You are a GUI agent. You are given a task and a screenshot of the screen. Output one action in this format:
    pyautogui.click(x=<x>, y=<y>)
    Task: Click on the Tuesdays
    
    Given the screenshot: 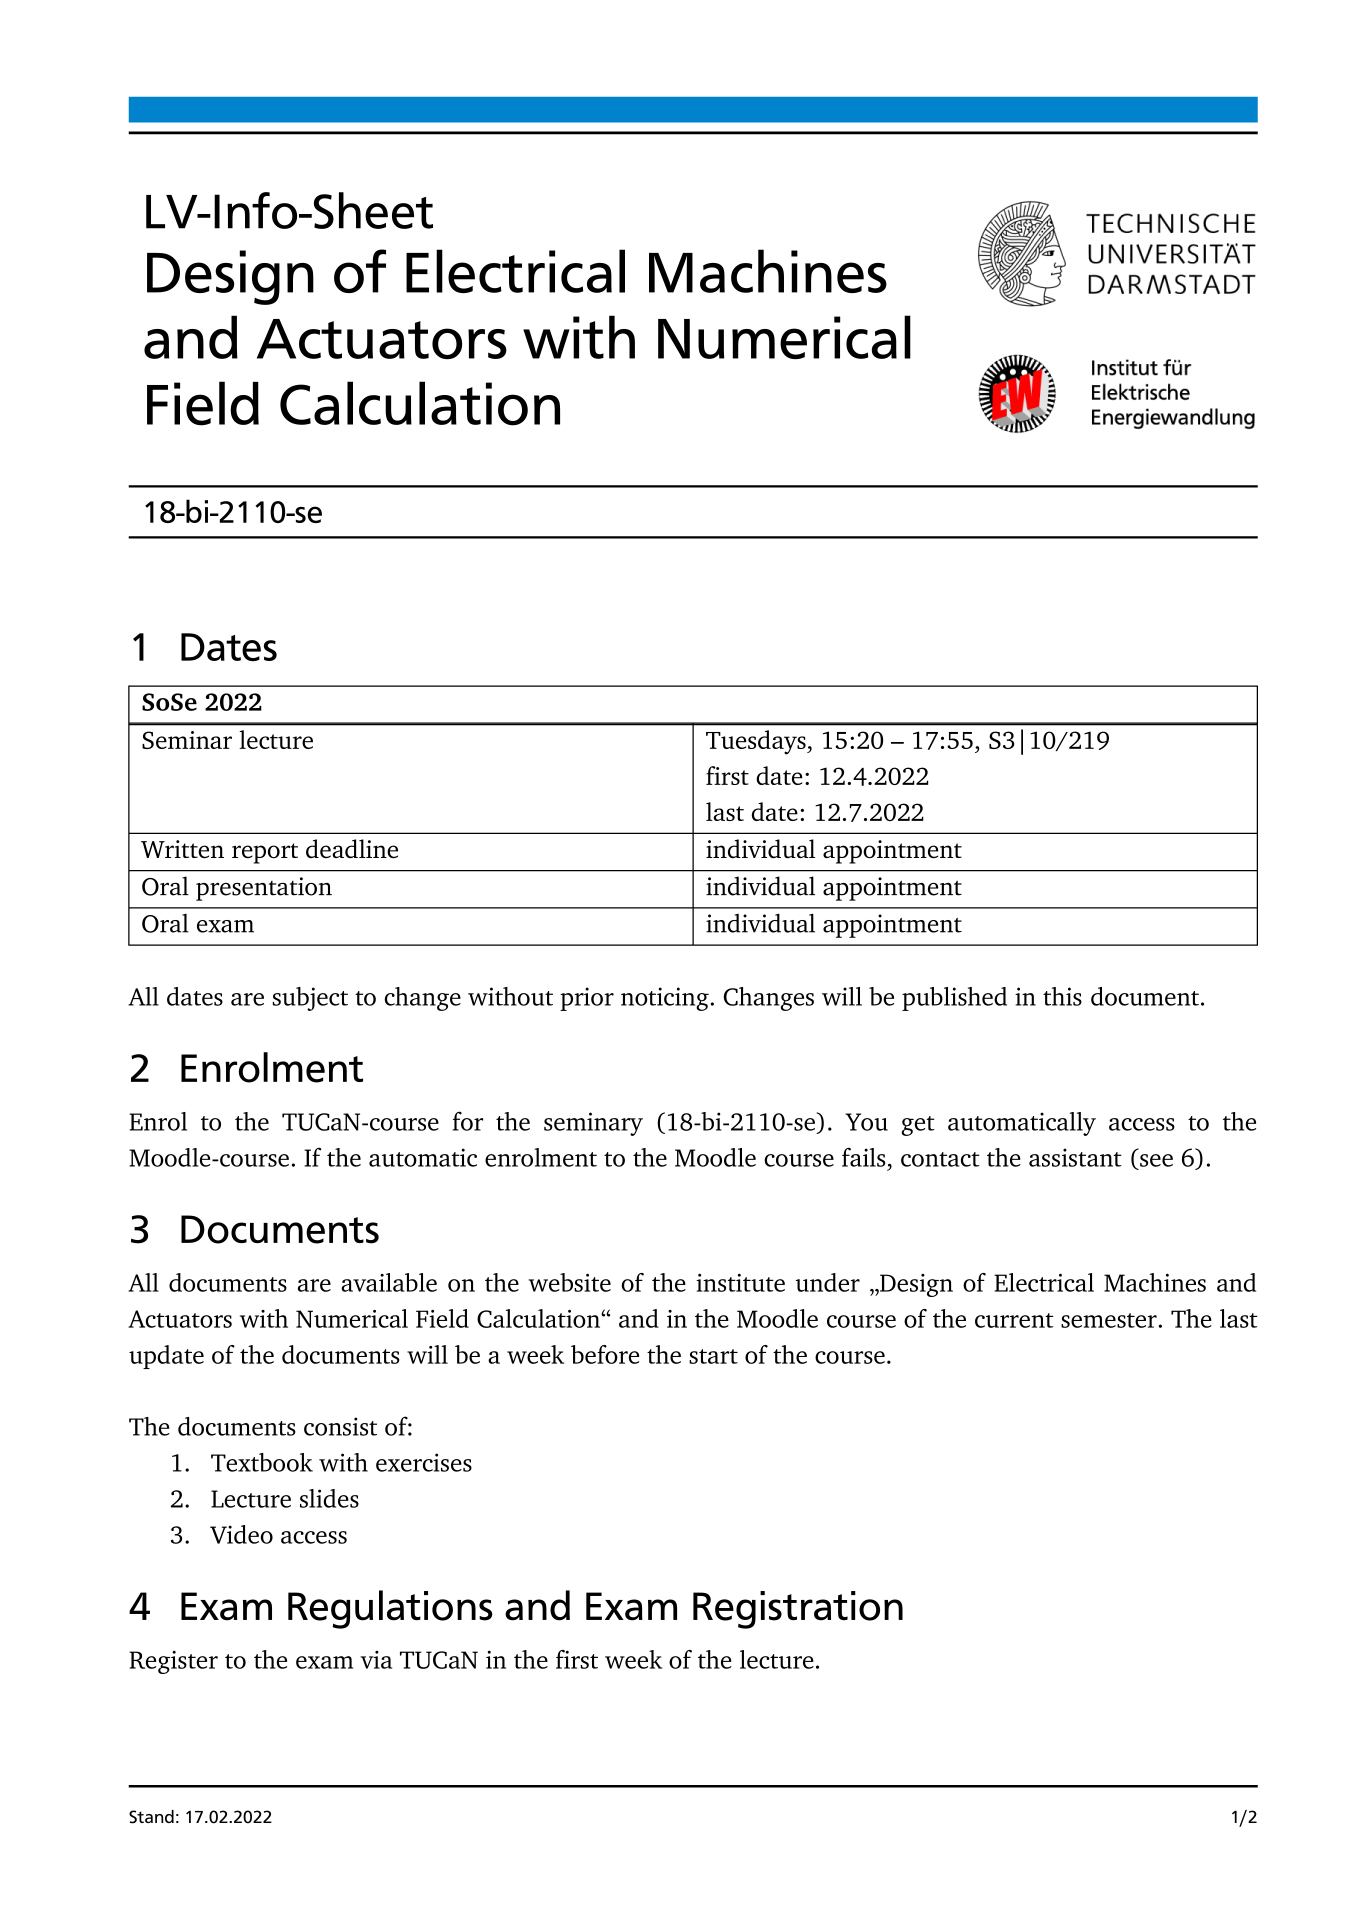 What is the action you would take?
    pyautogui.click(x=757, y=742)
